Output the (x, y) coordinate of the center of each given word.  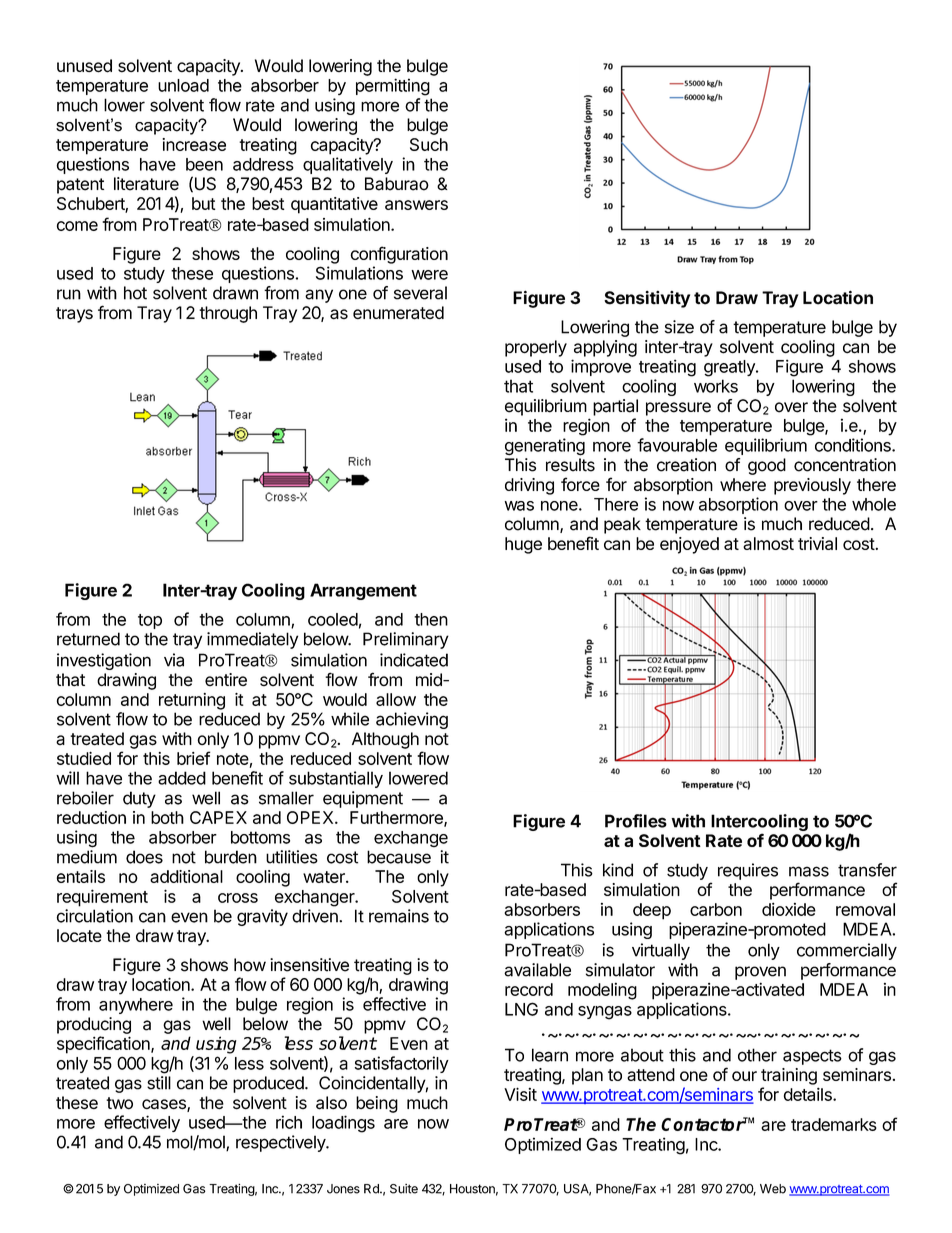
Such (429, 144)
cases (165, 1105)
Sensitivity (647, 299)
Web (773, 1189)
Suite (404, 1189)
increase (194, 144)
